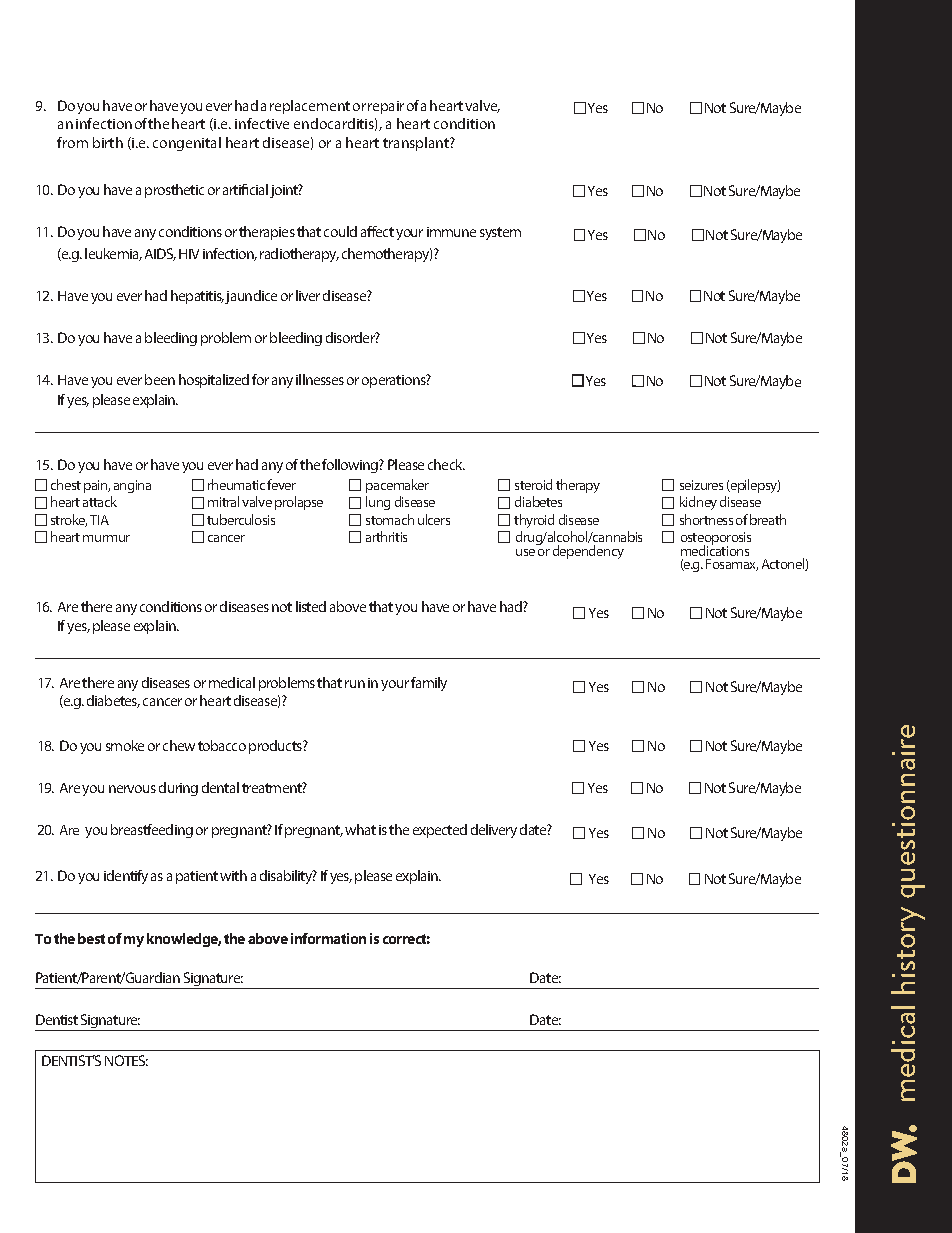 Image resolution: width=952 pixels, height=1233 pixels. What do you see at coordinates (152, 831) in the page?
I see `breastfeeding` at bounding box center [152, 831].
